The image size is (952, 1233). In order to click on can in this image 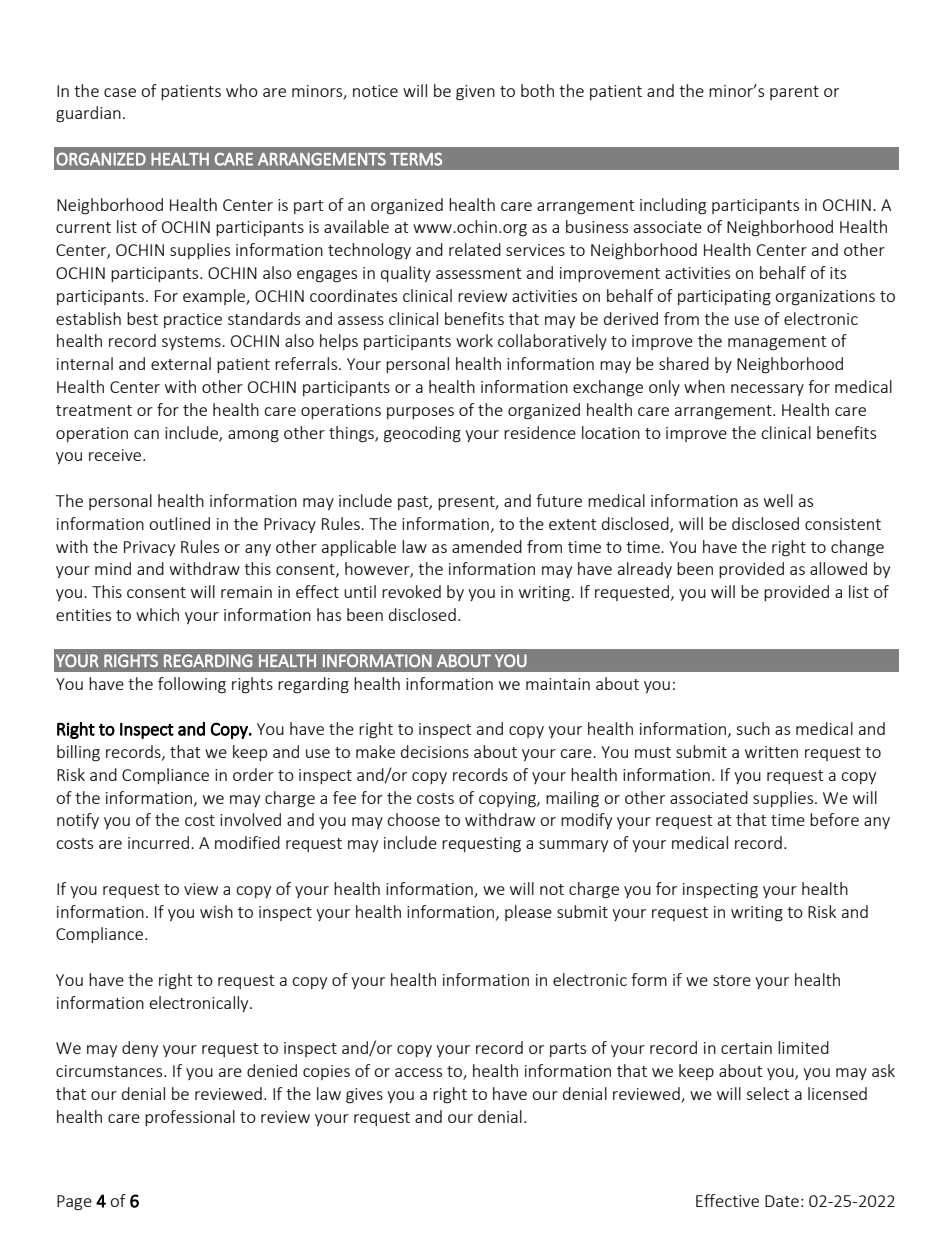, I will do `click(146, 434)`.
